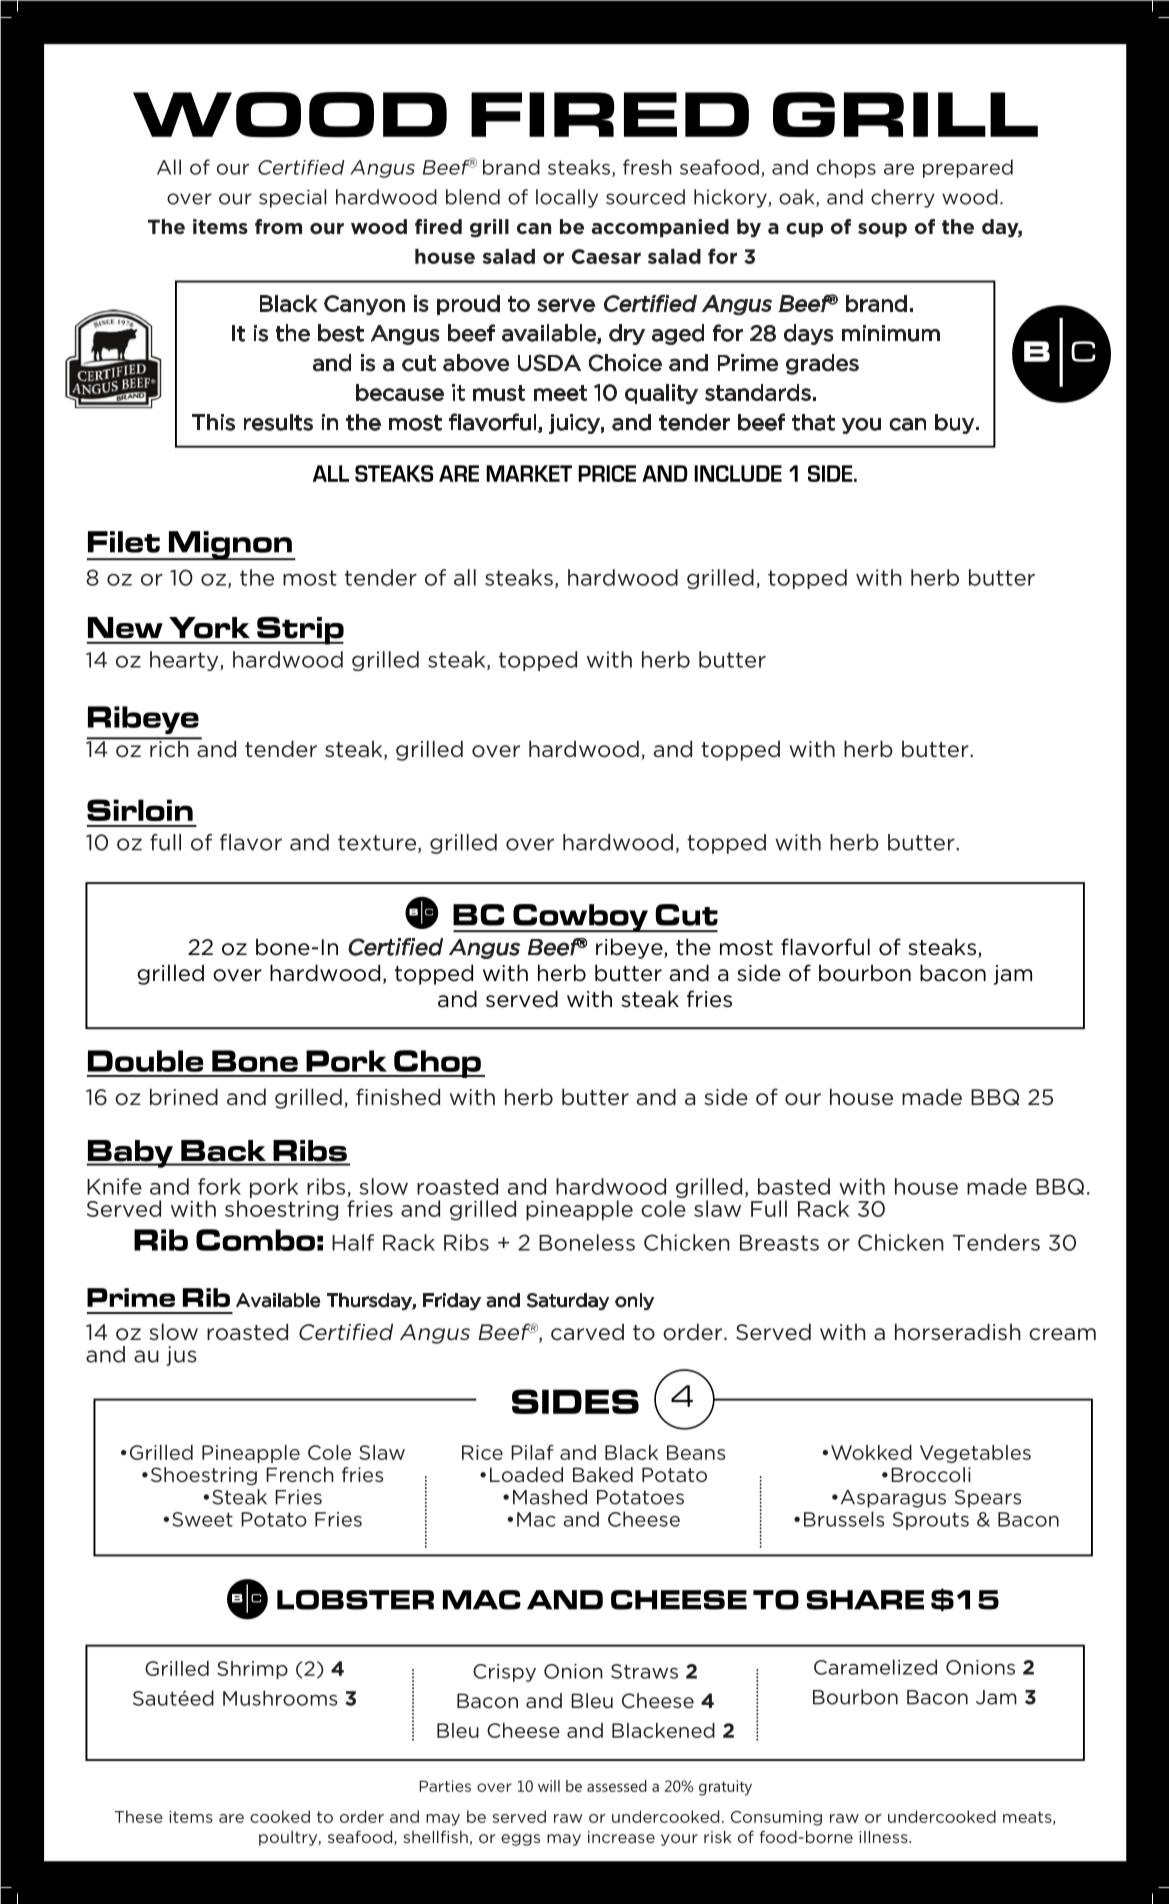  Describe the element at coordinates (779, 1243) in the screenshot. I see `Breasts` at that location.
